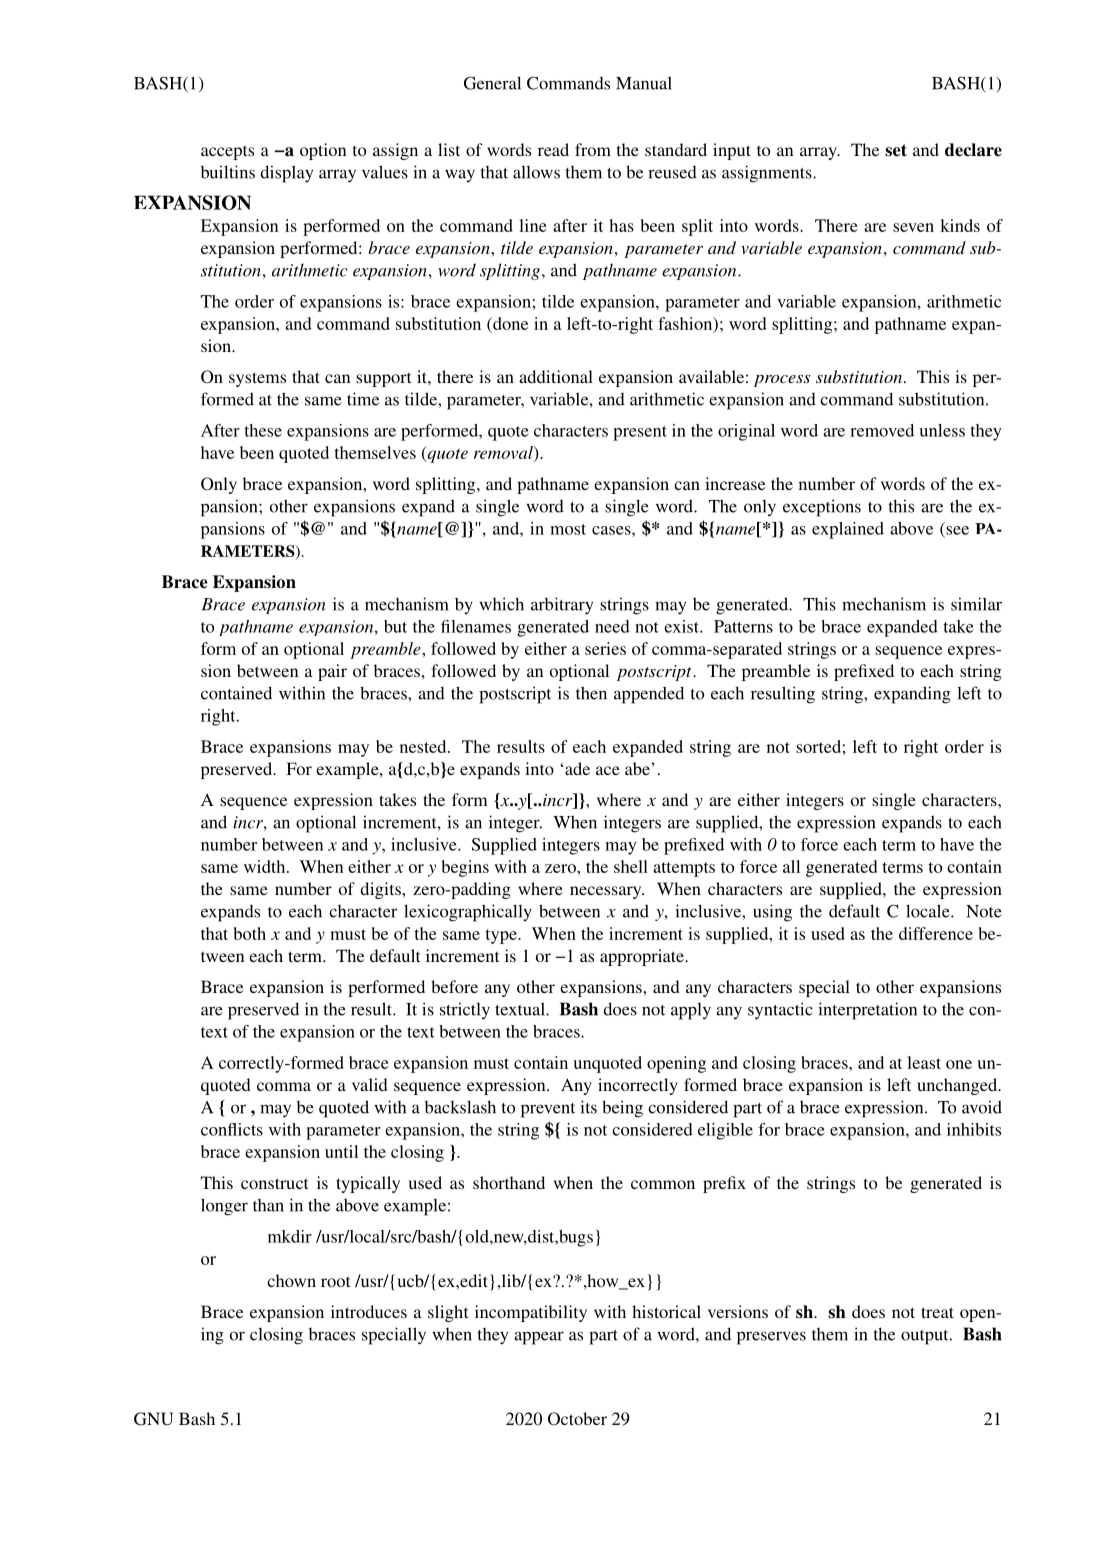 This page has height=1562, width=1104. I want to click on additional, so click(556, 376).
